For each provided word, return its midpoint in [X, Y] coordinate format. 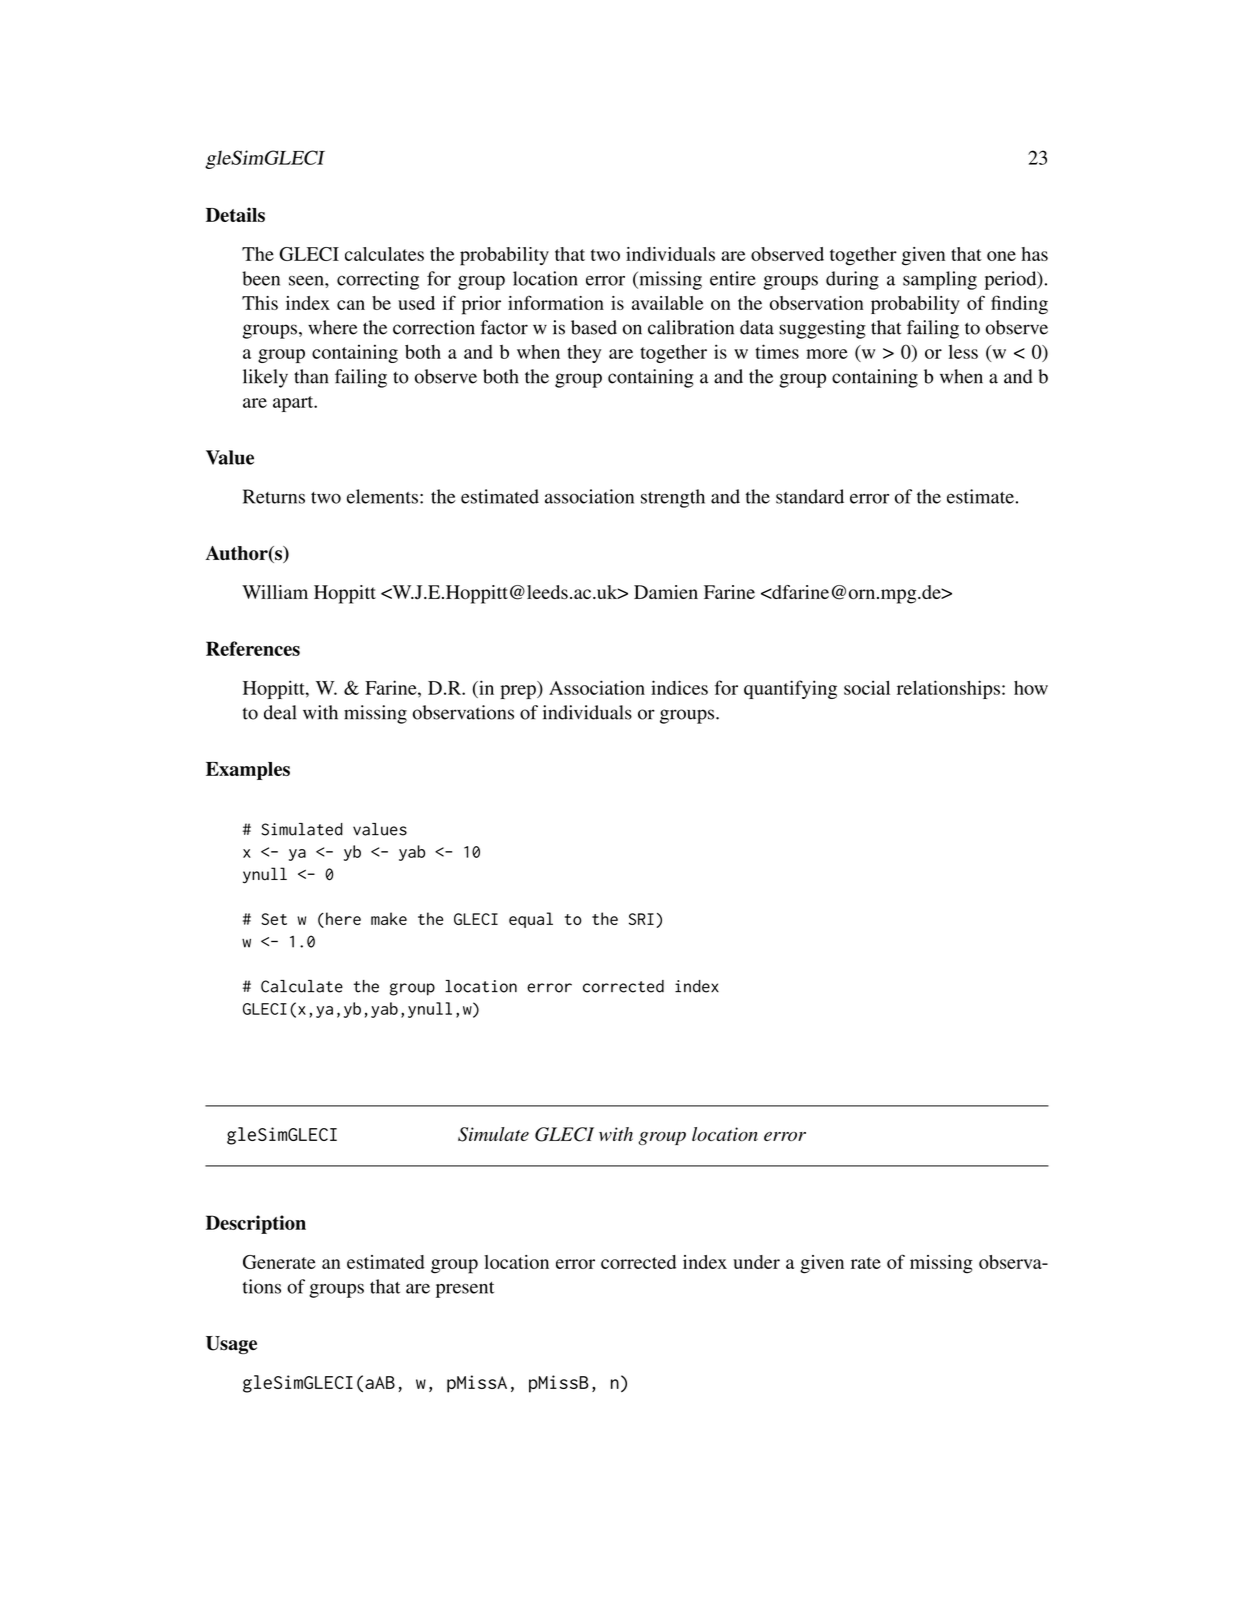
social [867, 687]
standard [810, 496]
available [667, 303]
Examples [248, 771]
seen [307, 280]
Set [274, 919]
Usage [231, 1345]
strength [673, 498]
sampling [940, 280]
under [756, 1262]
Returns [274, 496]
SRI [641, 919]
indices [679, 687]
